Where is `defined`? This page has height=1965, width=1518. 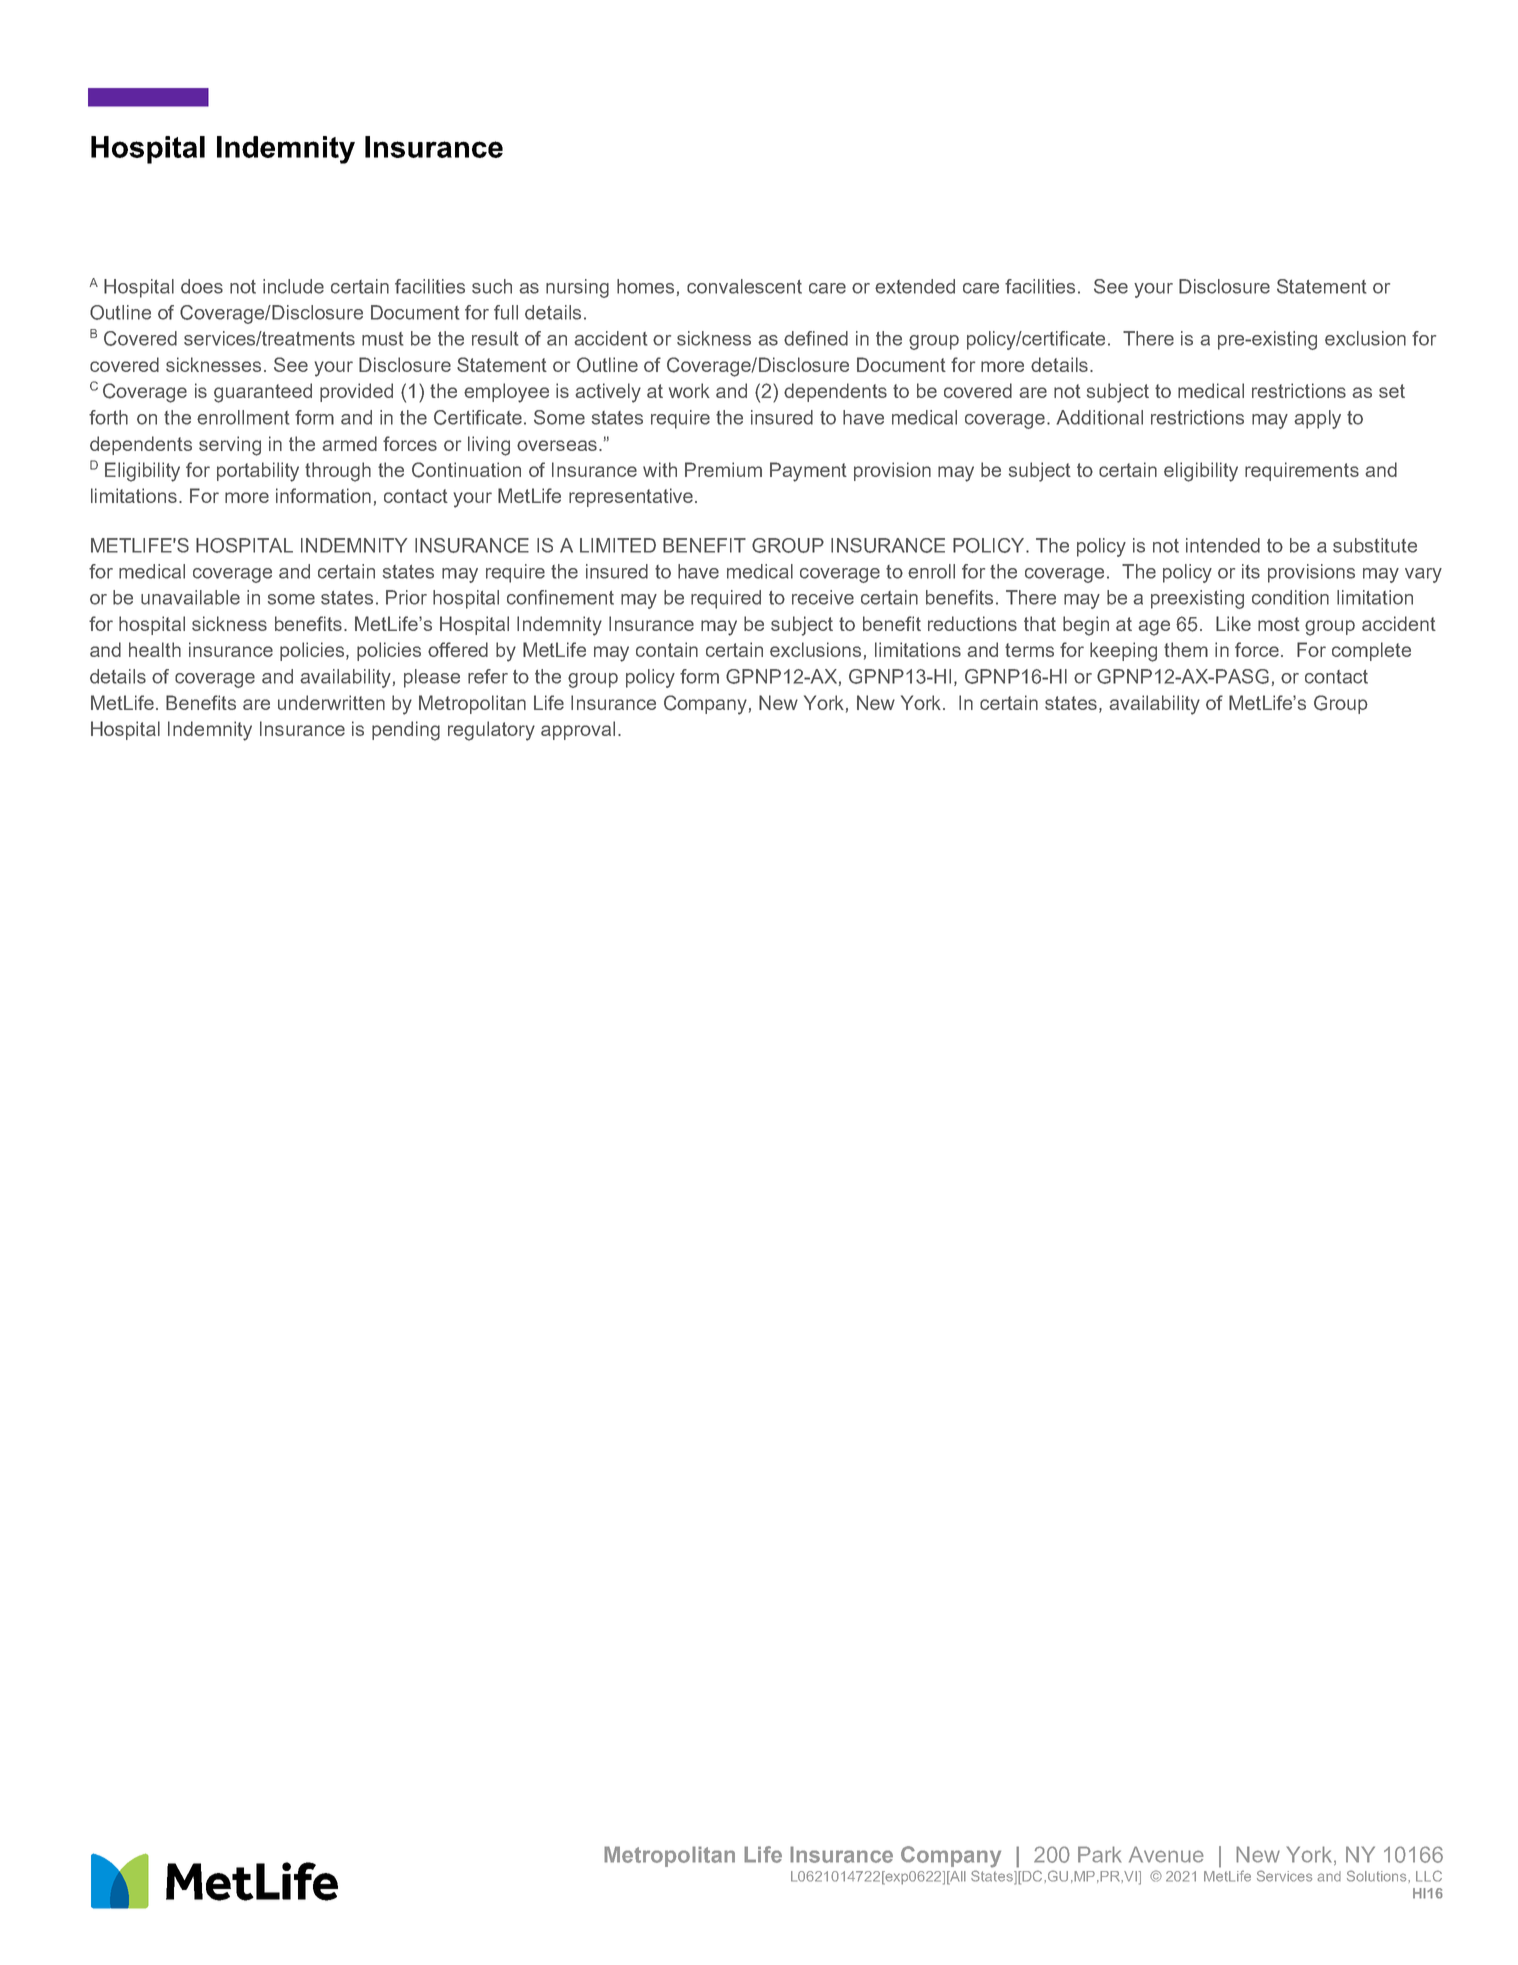
defined is located at coordinates (816, 338).
